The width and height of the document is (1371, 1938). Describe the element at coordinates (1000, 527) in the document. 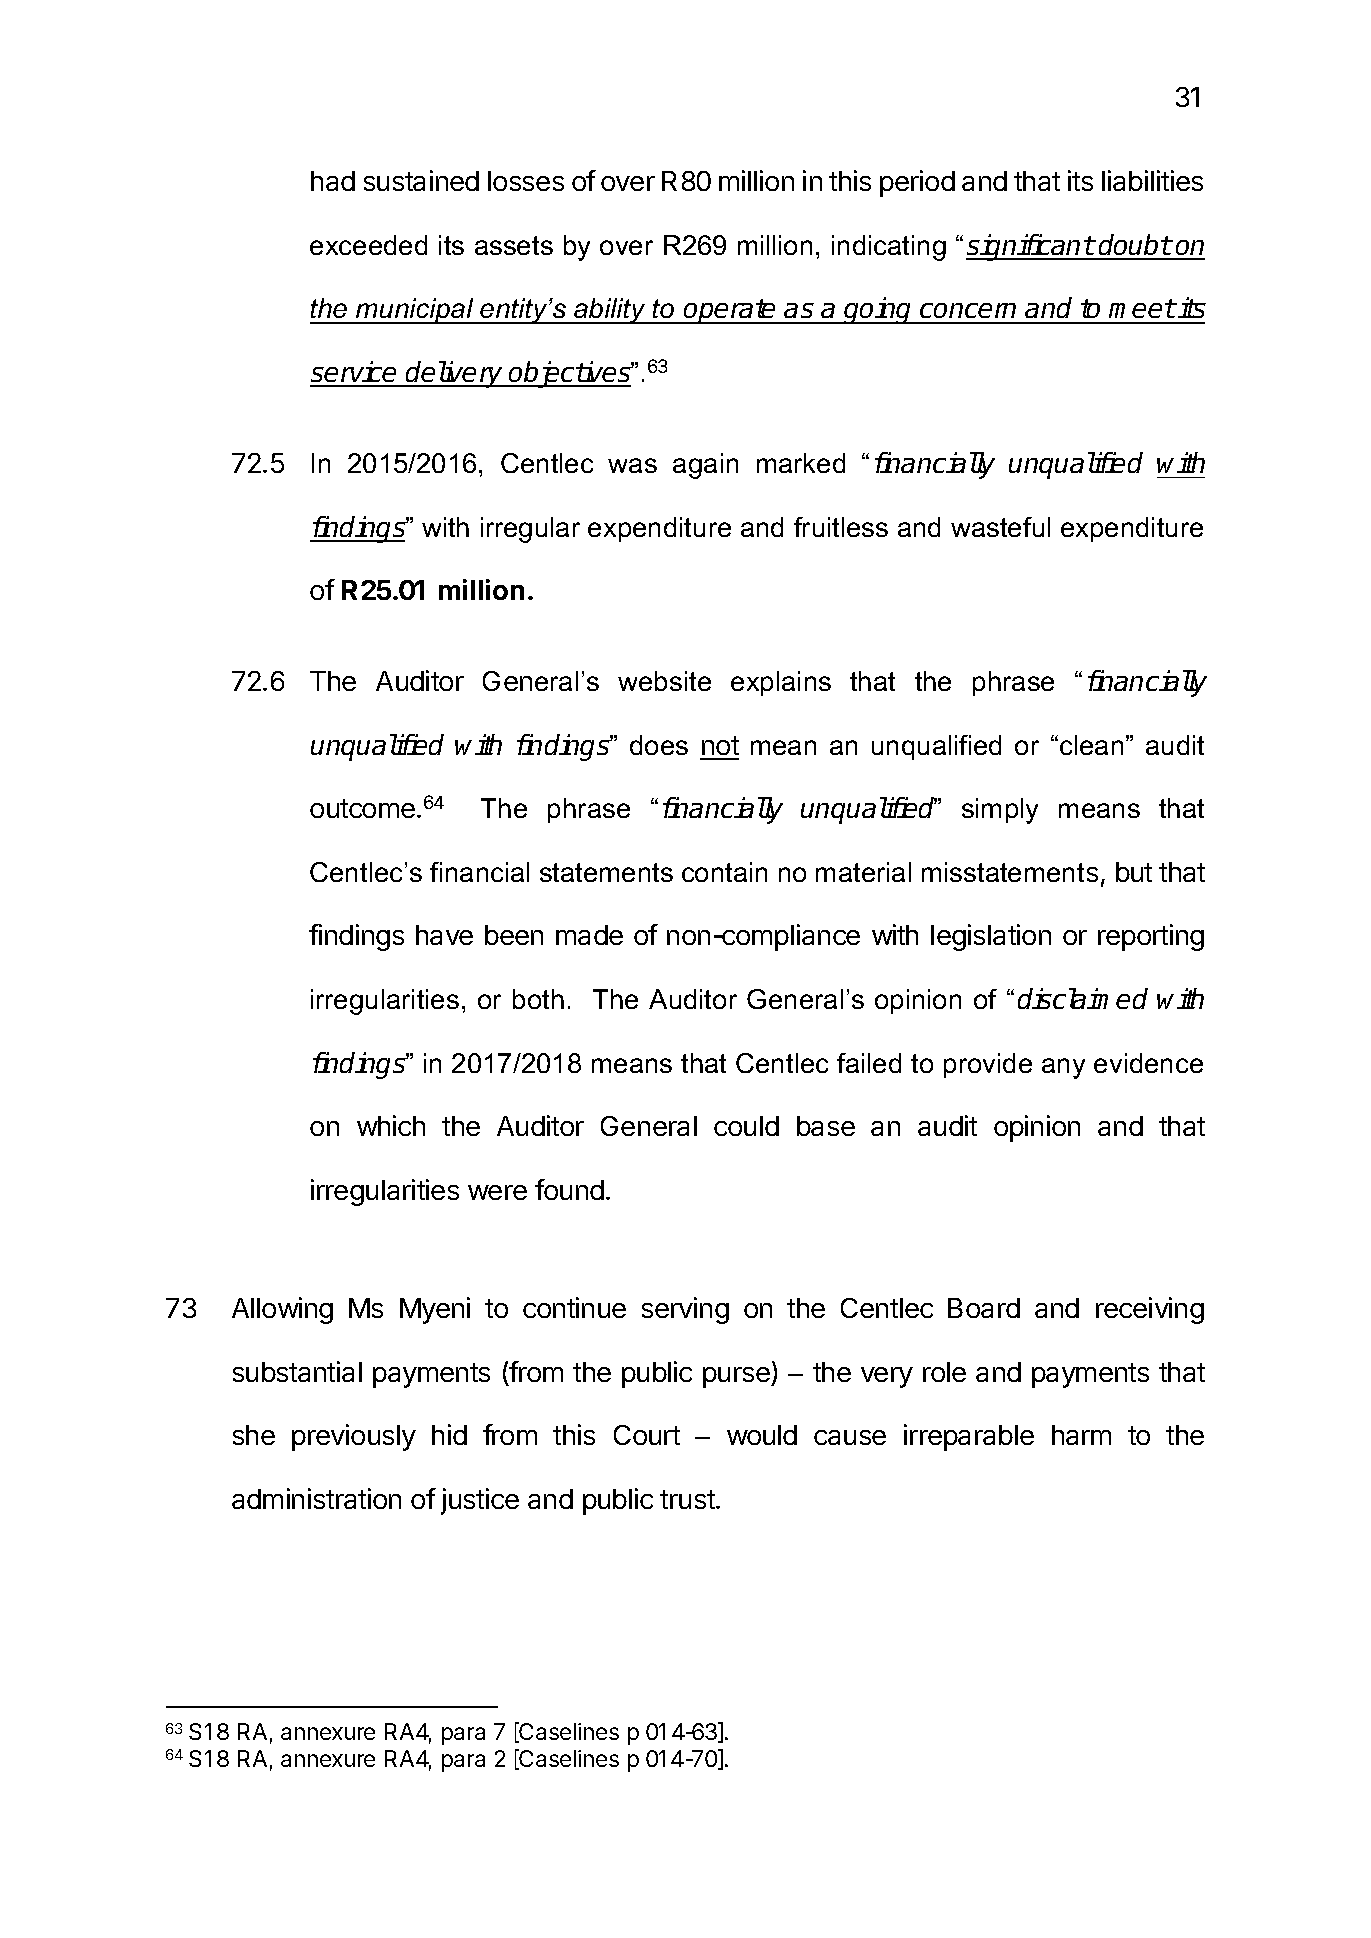

I see `wasteful` at that location.
